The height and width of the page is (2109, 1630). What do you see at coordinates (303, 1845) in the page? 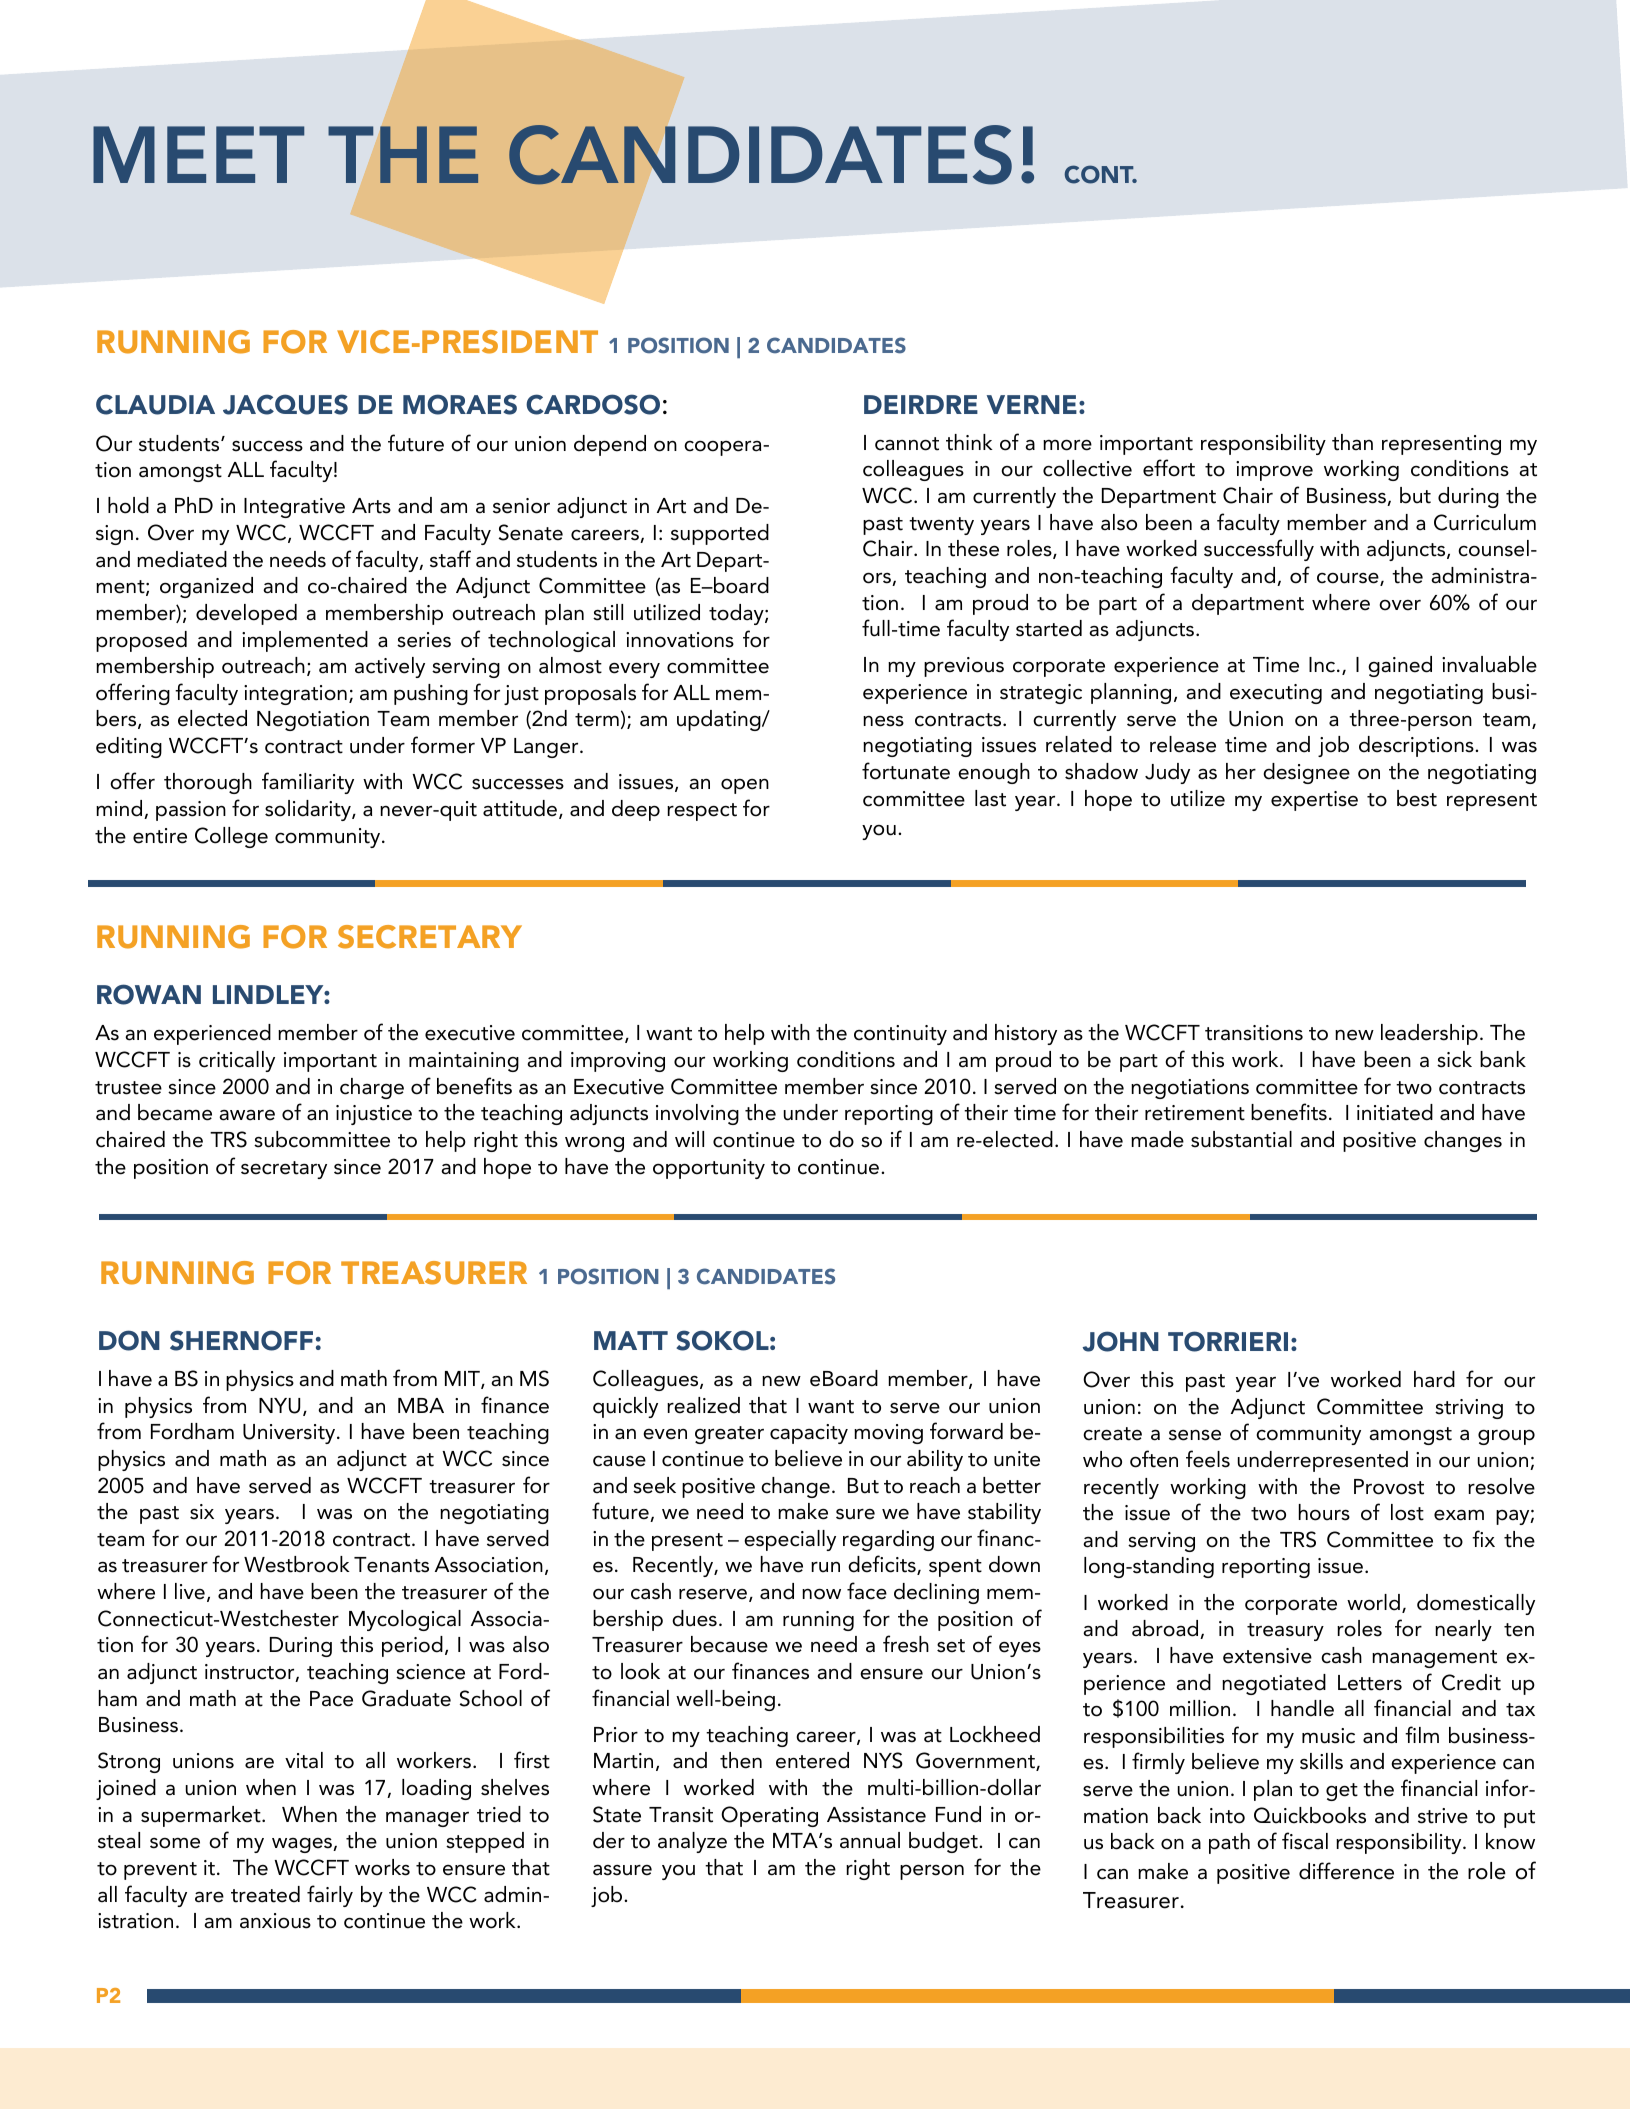
I see `wages` at bounding box center [303, 1845].
